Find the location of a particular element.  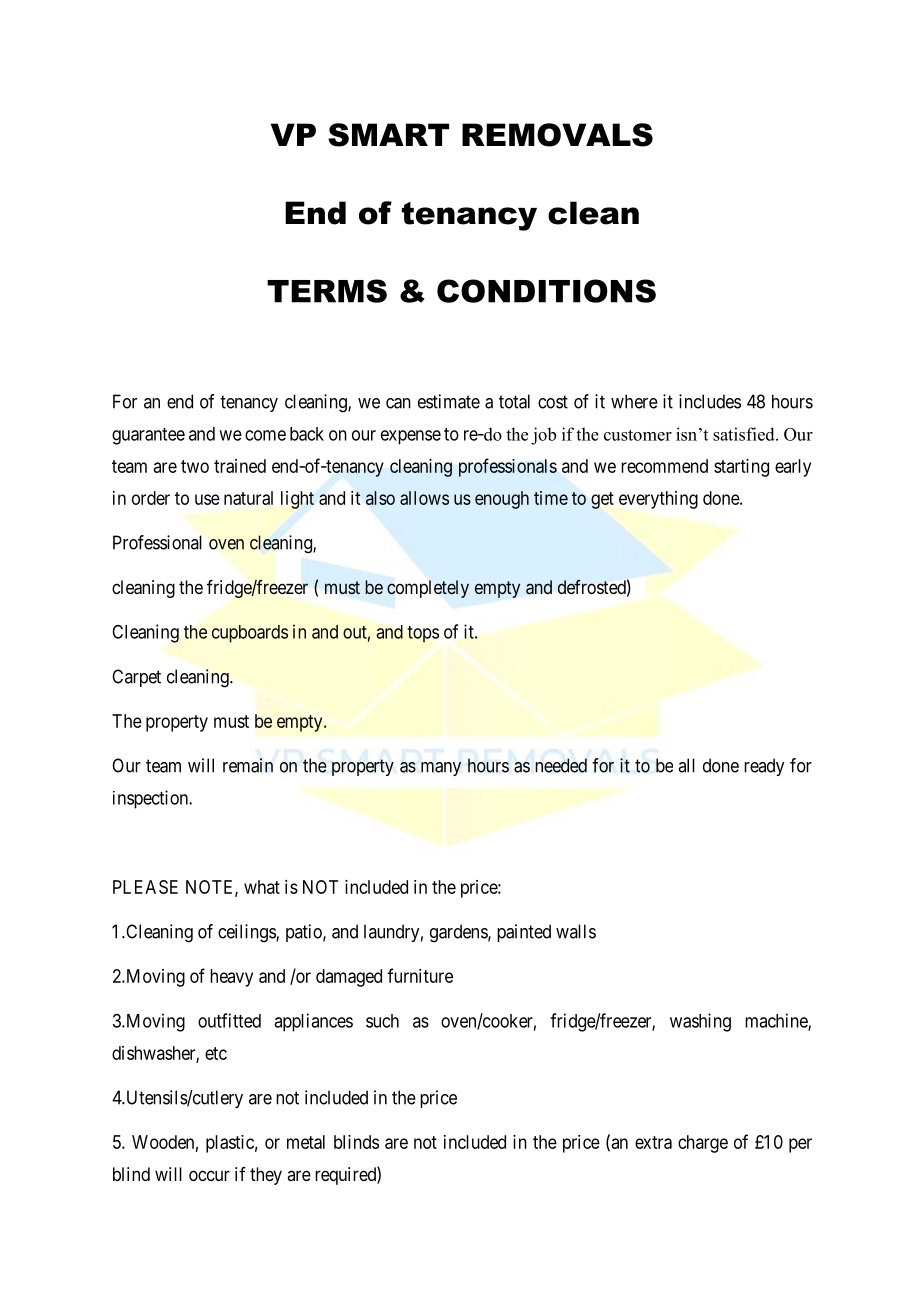

includes is located at coordinates (710, 401).
